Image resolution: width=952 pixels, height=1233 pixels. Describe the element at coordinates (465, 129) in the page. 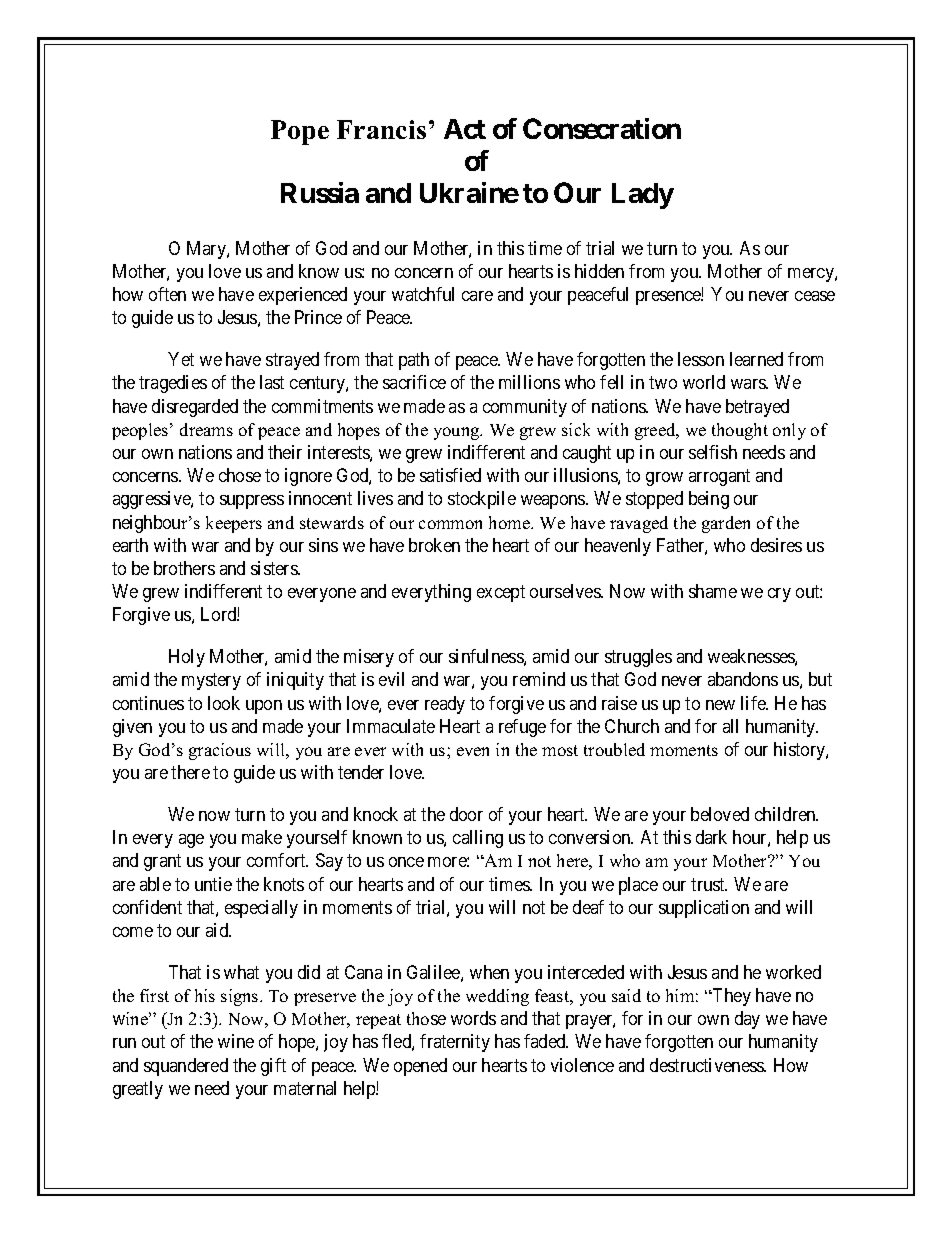

I see `Act` at that location.
